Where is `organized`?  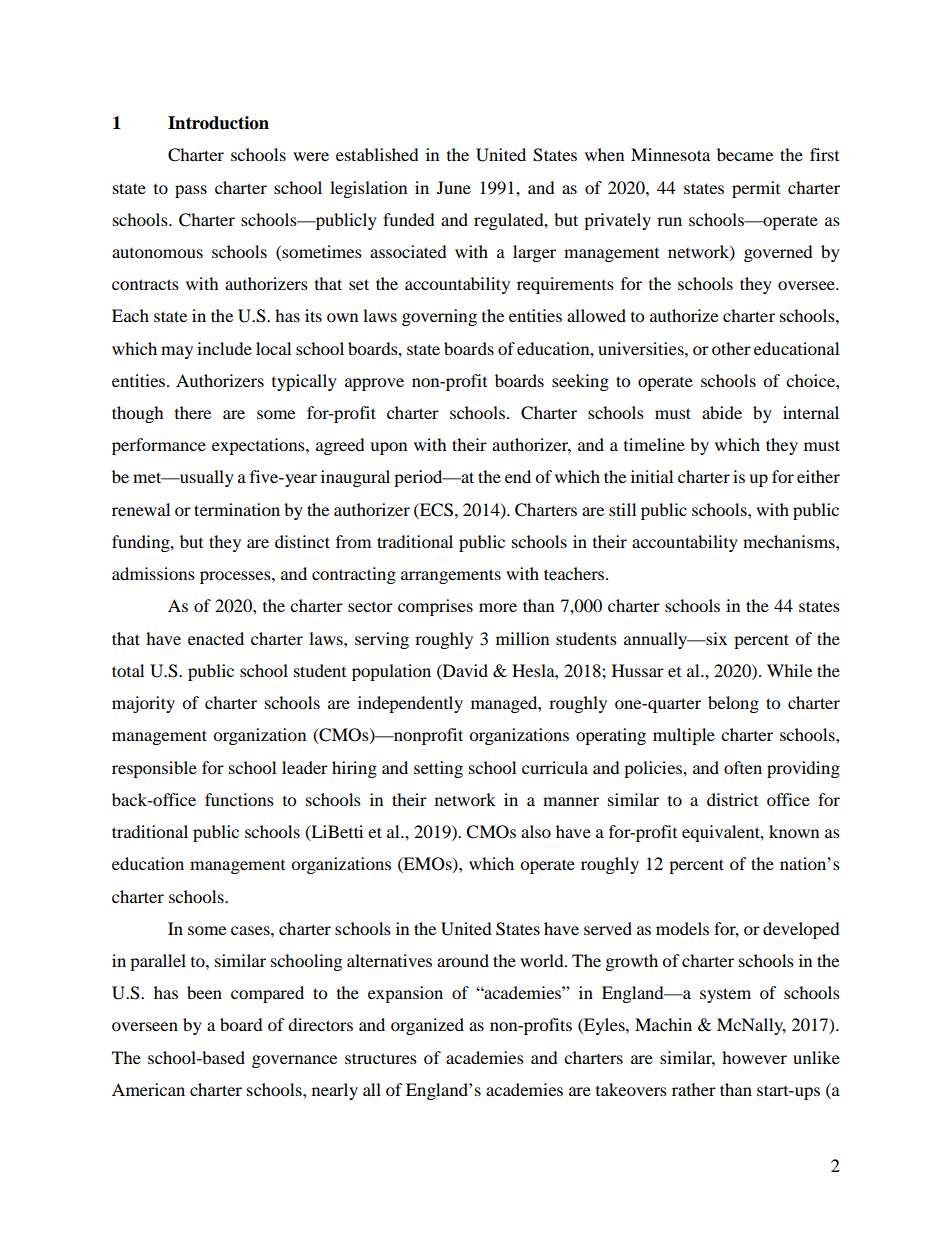 organized is located at coordinates (427, 1026).
